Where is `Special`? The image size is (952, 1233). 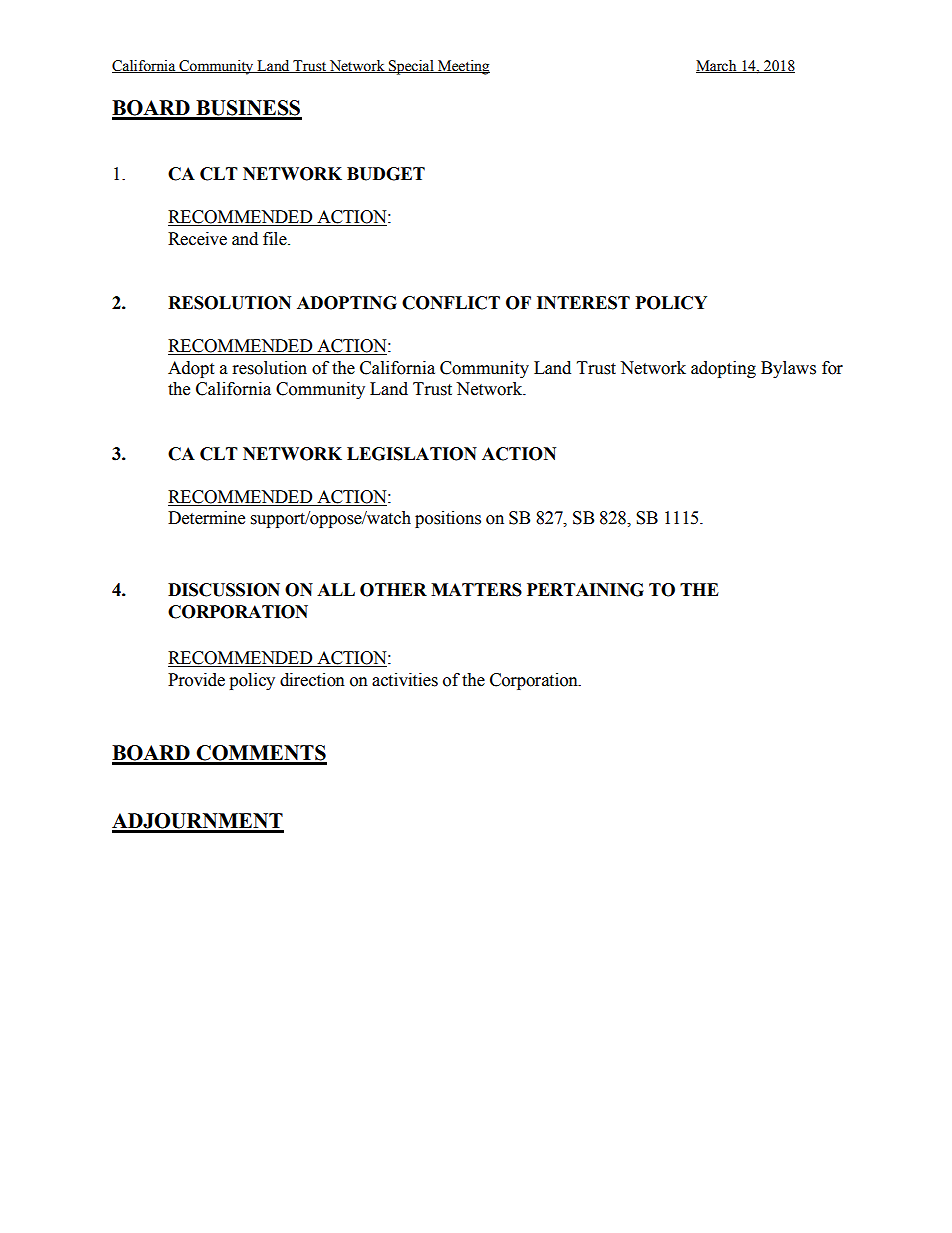 Special is located at coordinates (411, 67).
